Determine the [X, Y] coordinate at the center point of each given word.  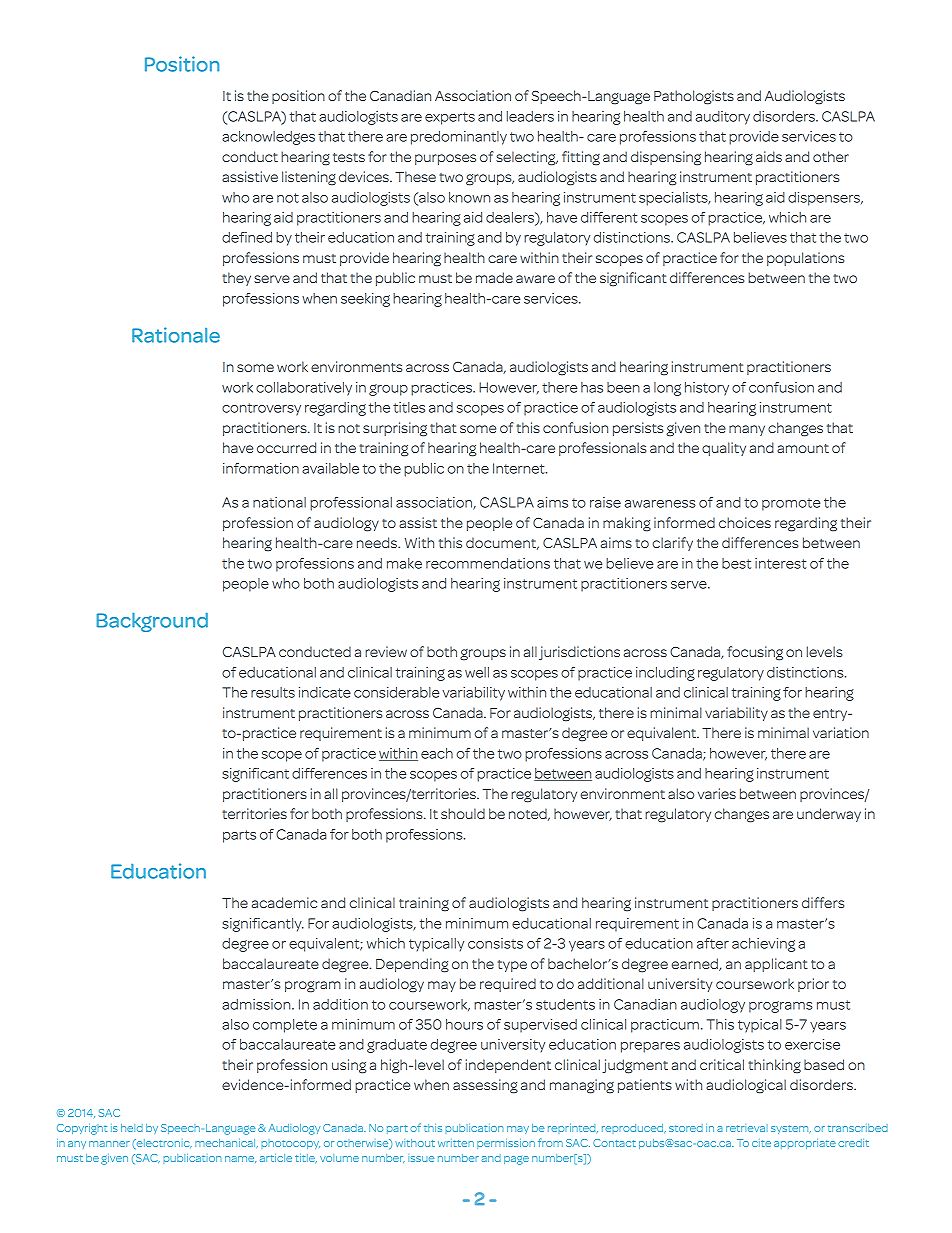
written [456, 1143]
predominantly [459, 138]
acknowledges [268, 138]
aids [769, 156]
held [132, 1128]
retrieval [747, 1128]
